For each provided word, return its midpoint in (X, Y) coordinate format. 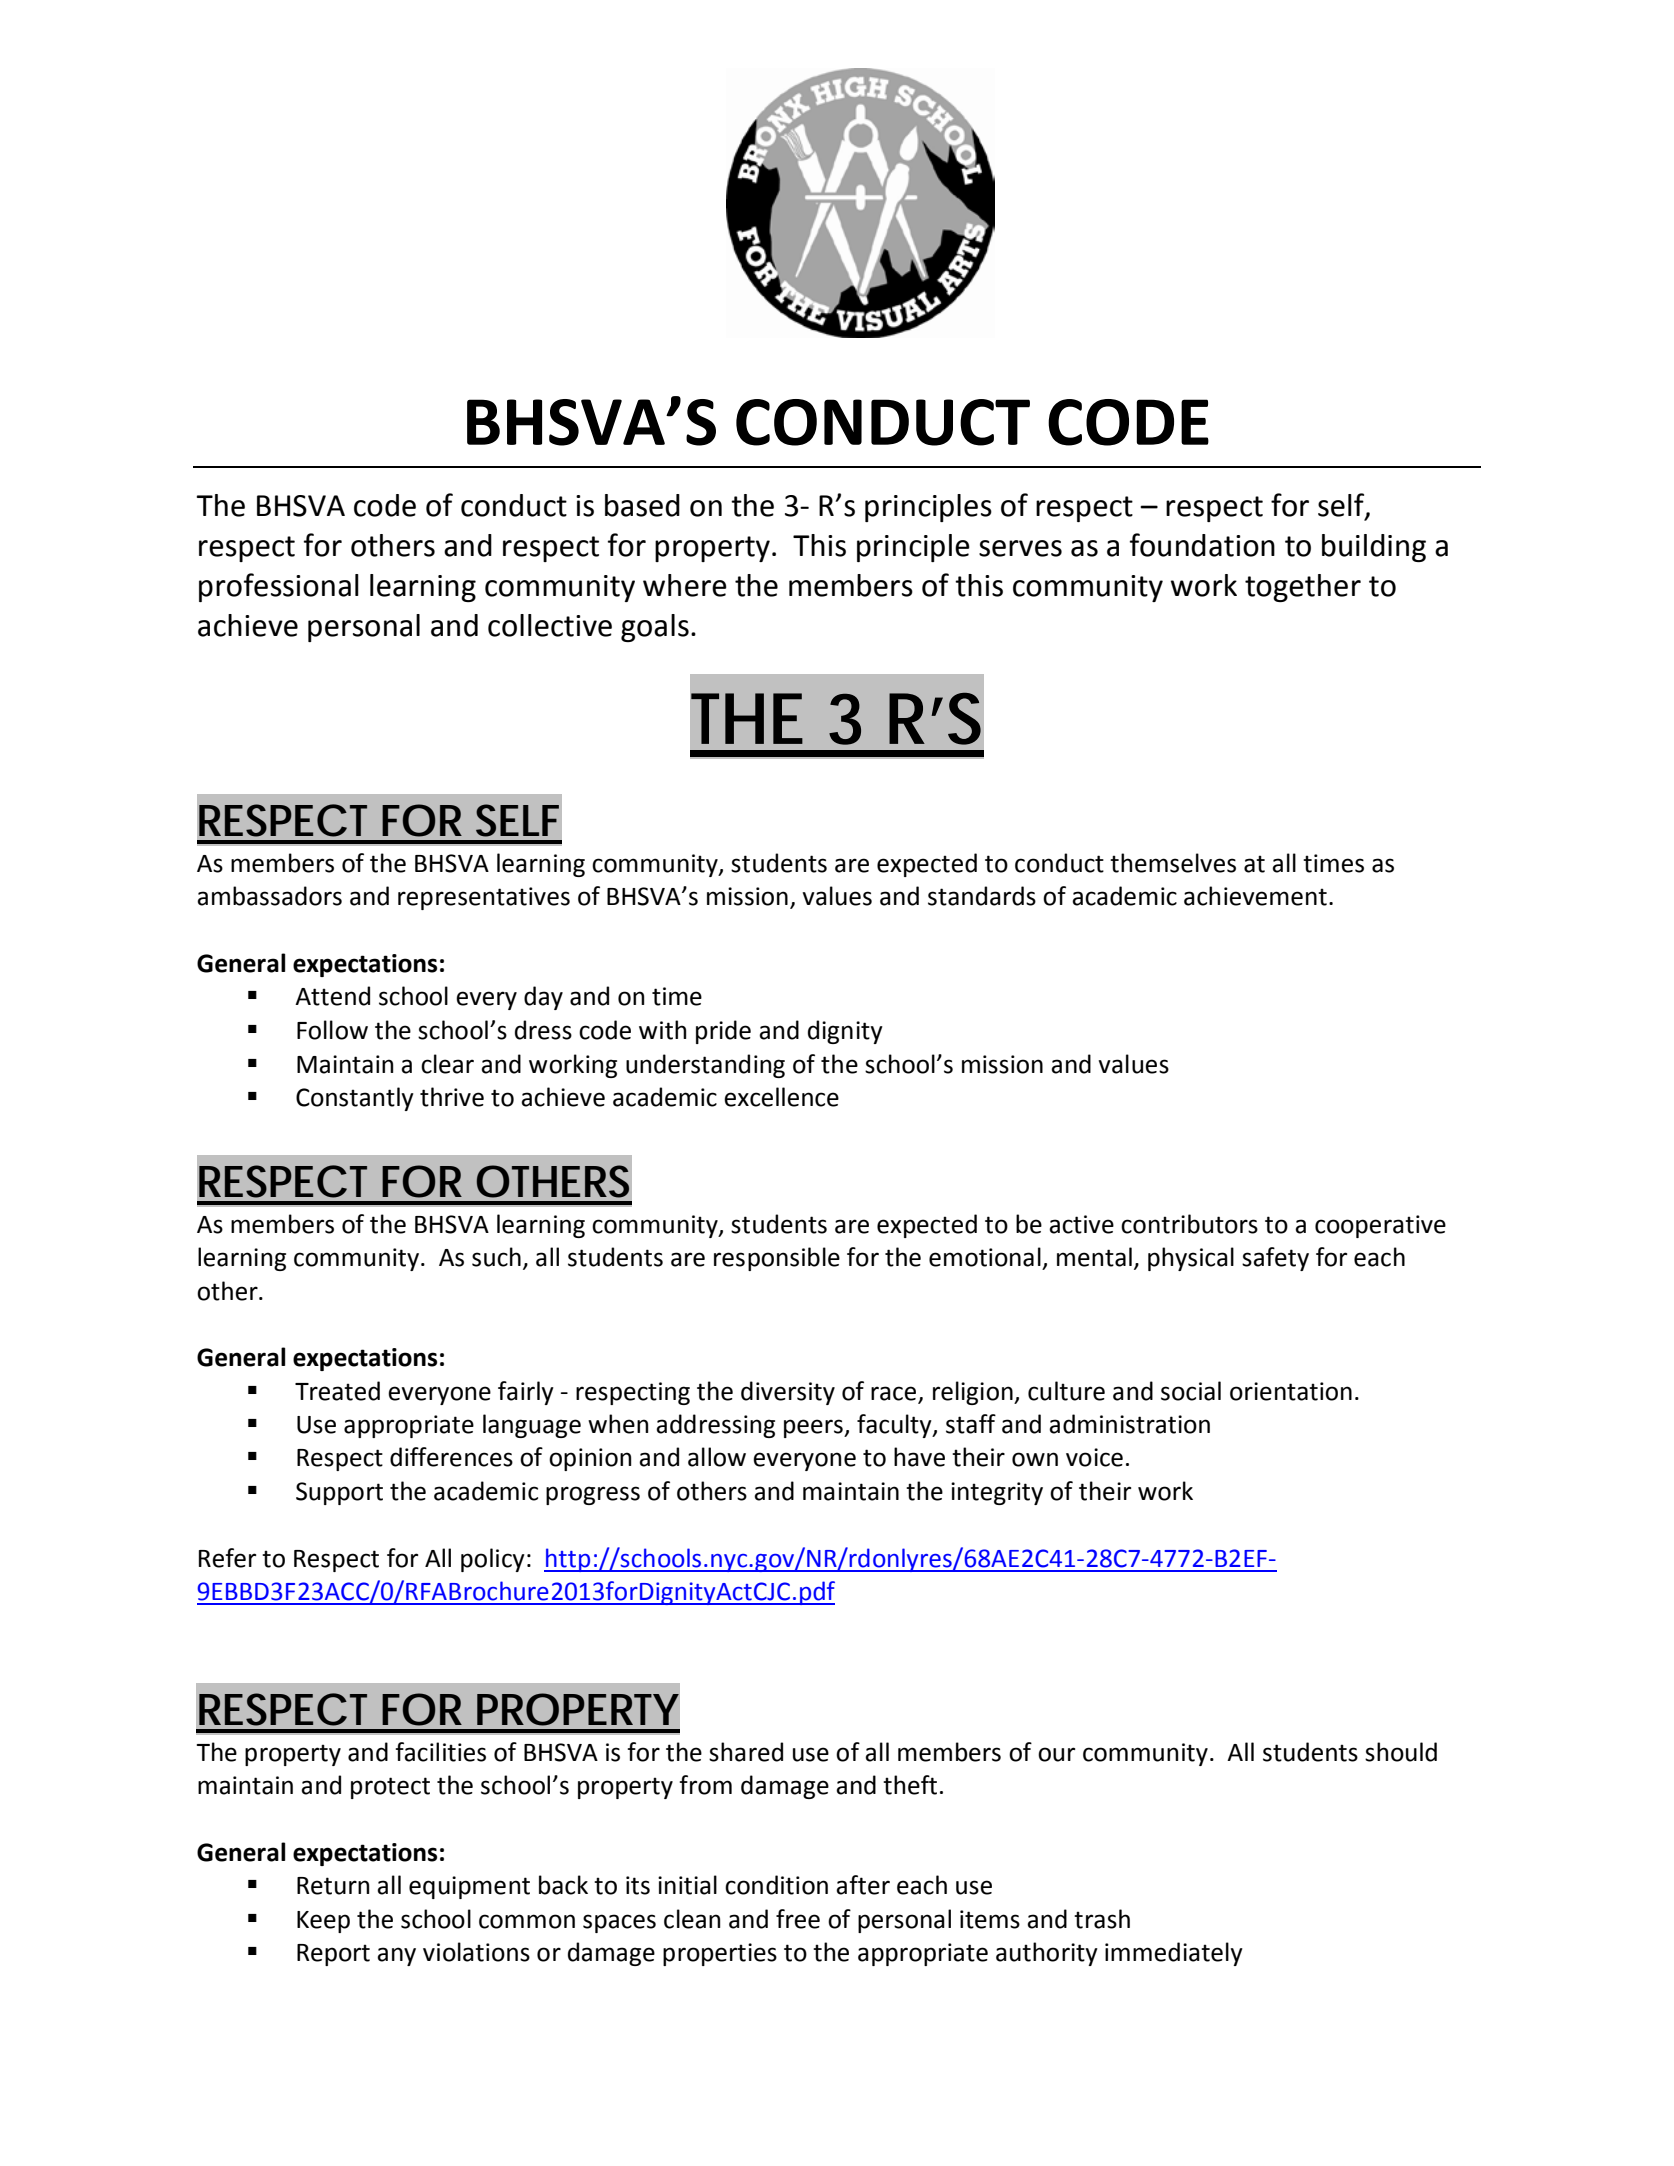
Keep (323, 1922)
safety (1275, 1259)
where (685, 585)
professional (279, 587)
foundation (1202, 545)
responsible (777, 1259)
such (496, 1257)
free (798, 1919)
